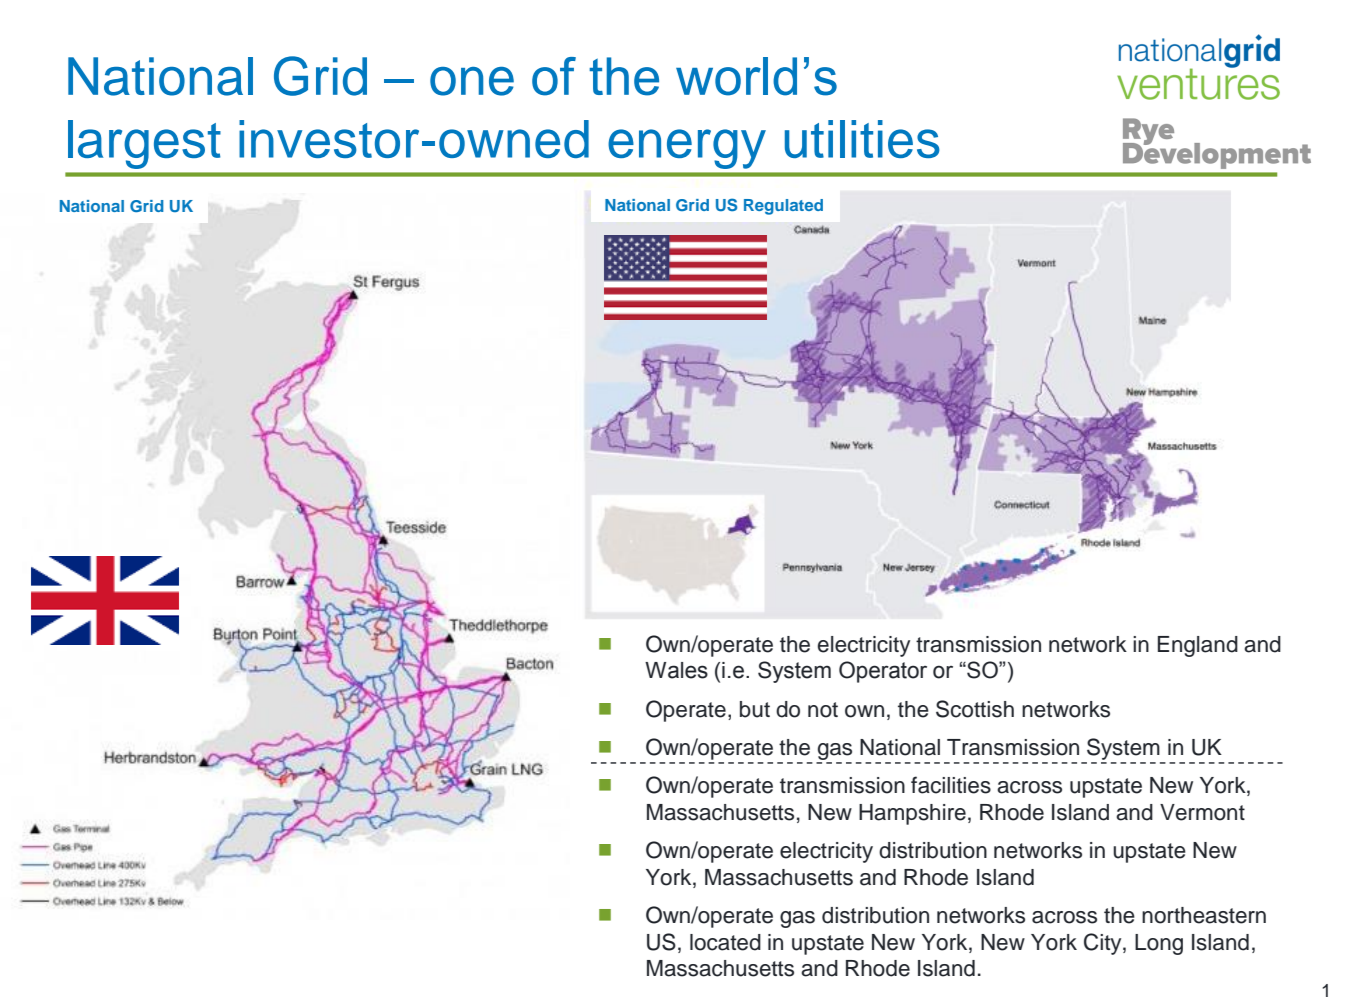 The height and width of the screenshot is (1008, 1345). I want to click on largest, so click(144, 144).
